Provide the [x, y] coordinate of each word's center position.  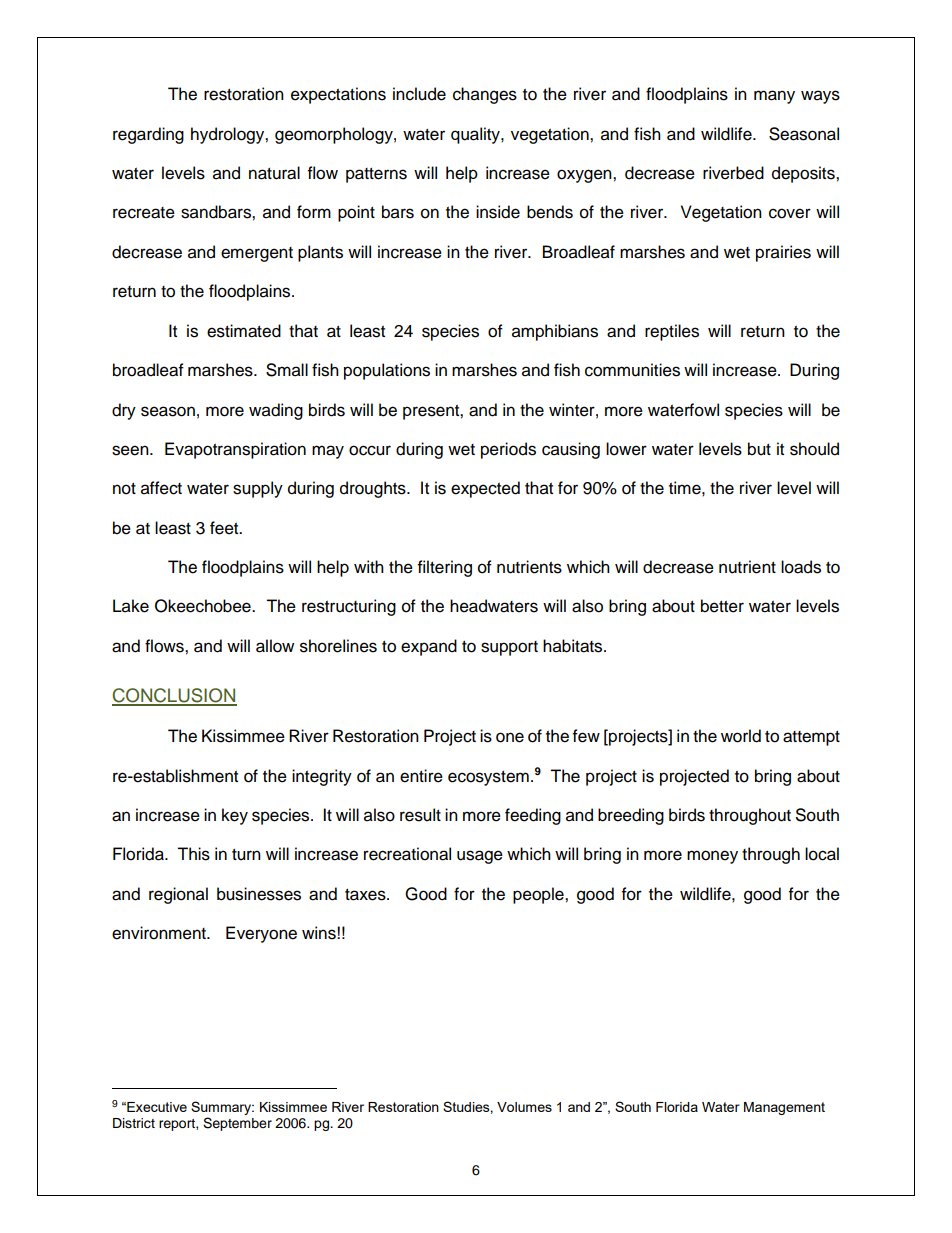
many [774, 97]
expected [485, 489]
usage [480, 857]
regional [178, 895]
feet [225, 528]
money [712, 857]
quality [476, 135]
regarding [148, 135]
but [759, 449]
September [237, 1124]
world [741, 736]
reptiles [672, 332]
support [509, 648]
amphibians [555, 332]
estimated [244, 331]
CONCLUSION [174, 696]
